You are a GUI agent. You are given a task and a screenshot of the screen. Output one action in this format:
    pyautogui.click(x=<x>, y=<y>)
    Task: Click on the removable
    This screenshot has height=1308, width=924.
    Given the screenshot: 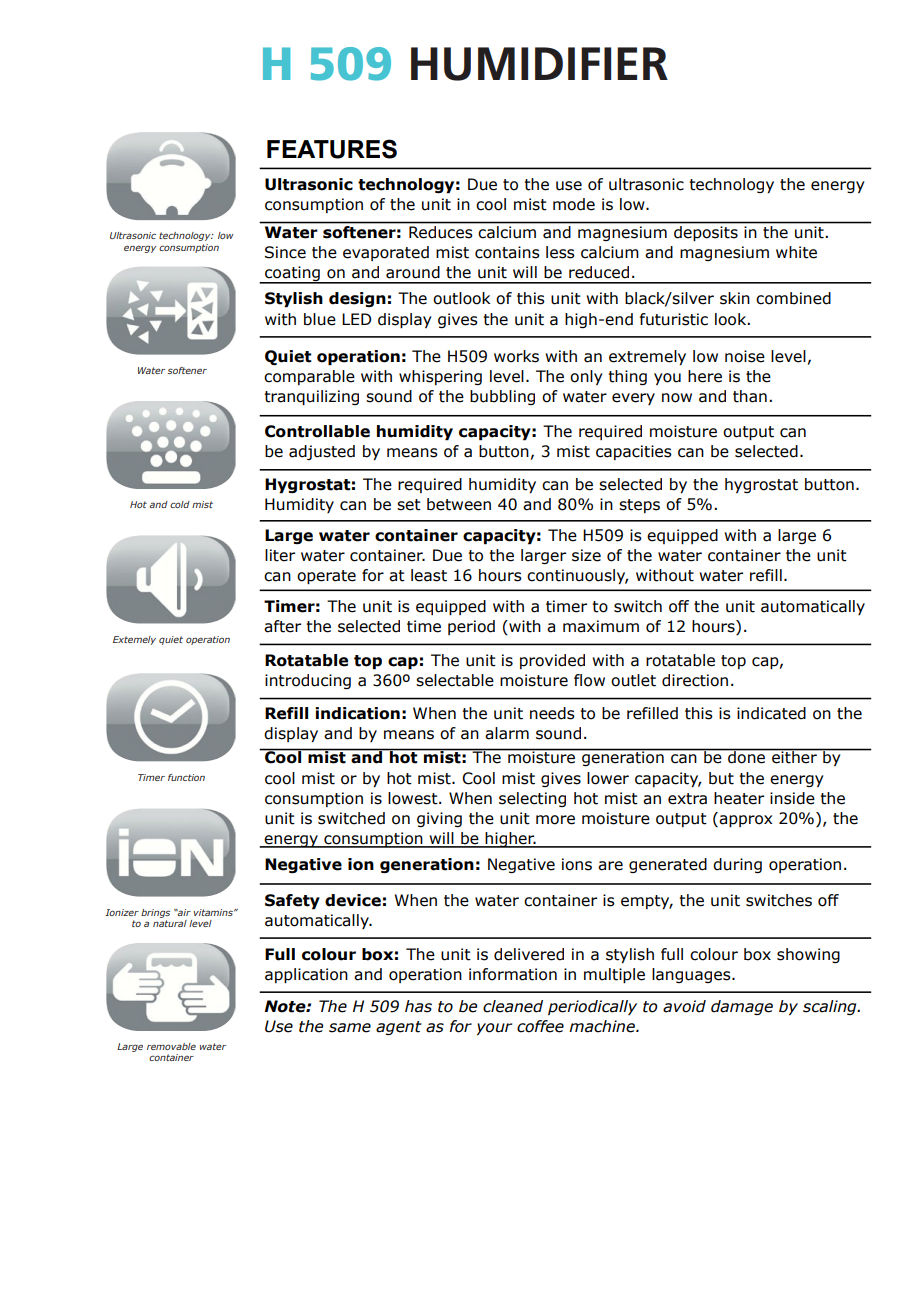 What is the action you would take?
    pyautogui.click(x=171, y=1046)
